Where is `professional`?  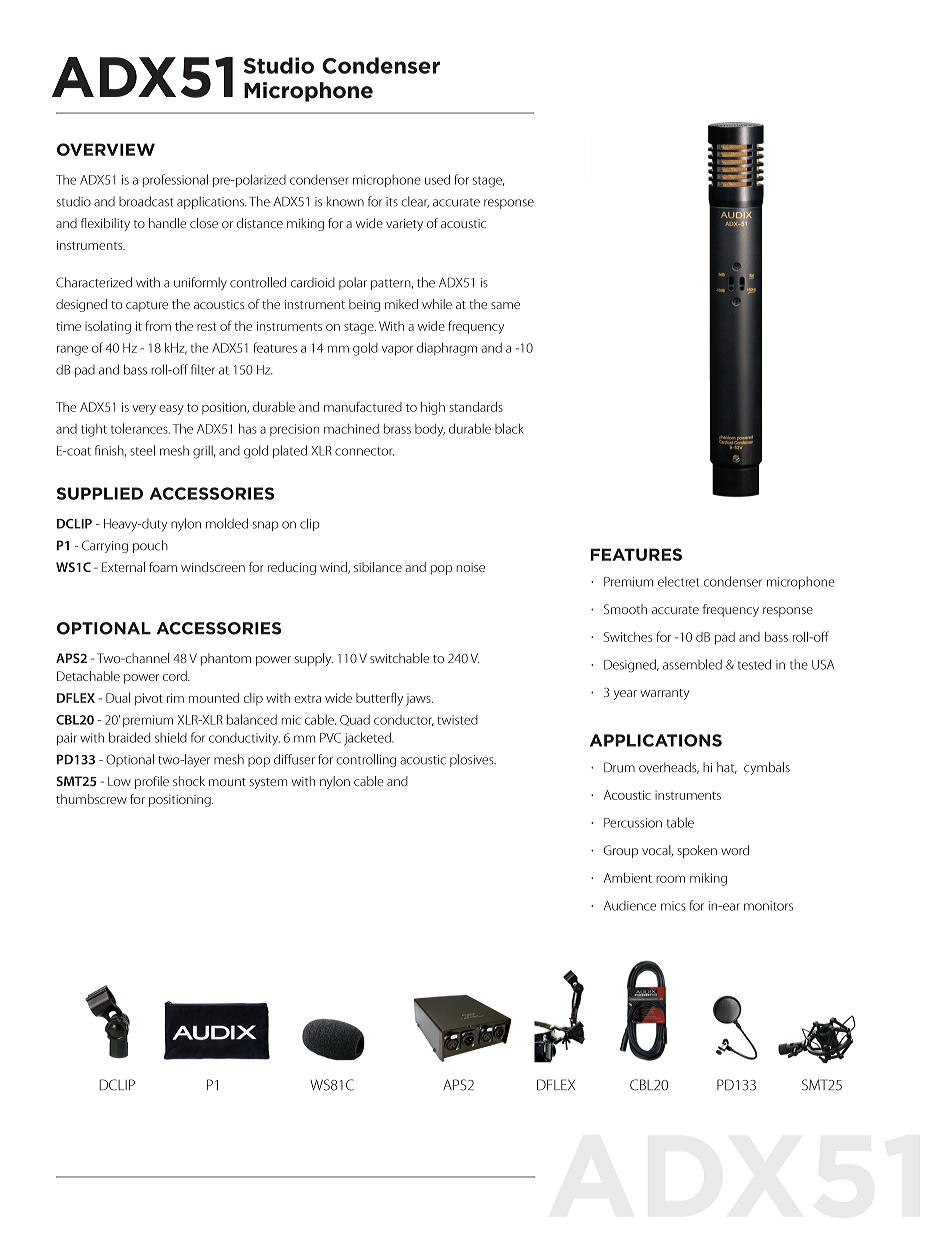 professional is located at coordinates (175, 180).
